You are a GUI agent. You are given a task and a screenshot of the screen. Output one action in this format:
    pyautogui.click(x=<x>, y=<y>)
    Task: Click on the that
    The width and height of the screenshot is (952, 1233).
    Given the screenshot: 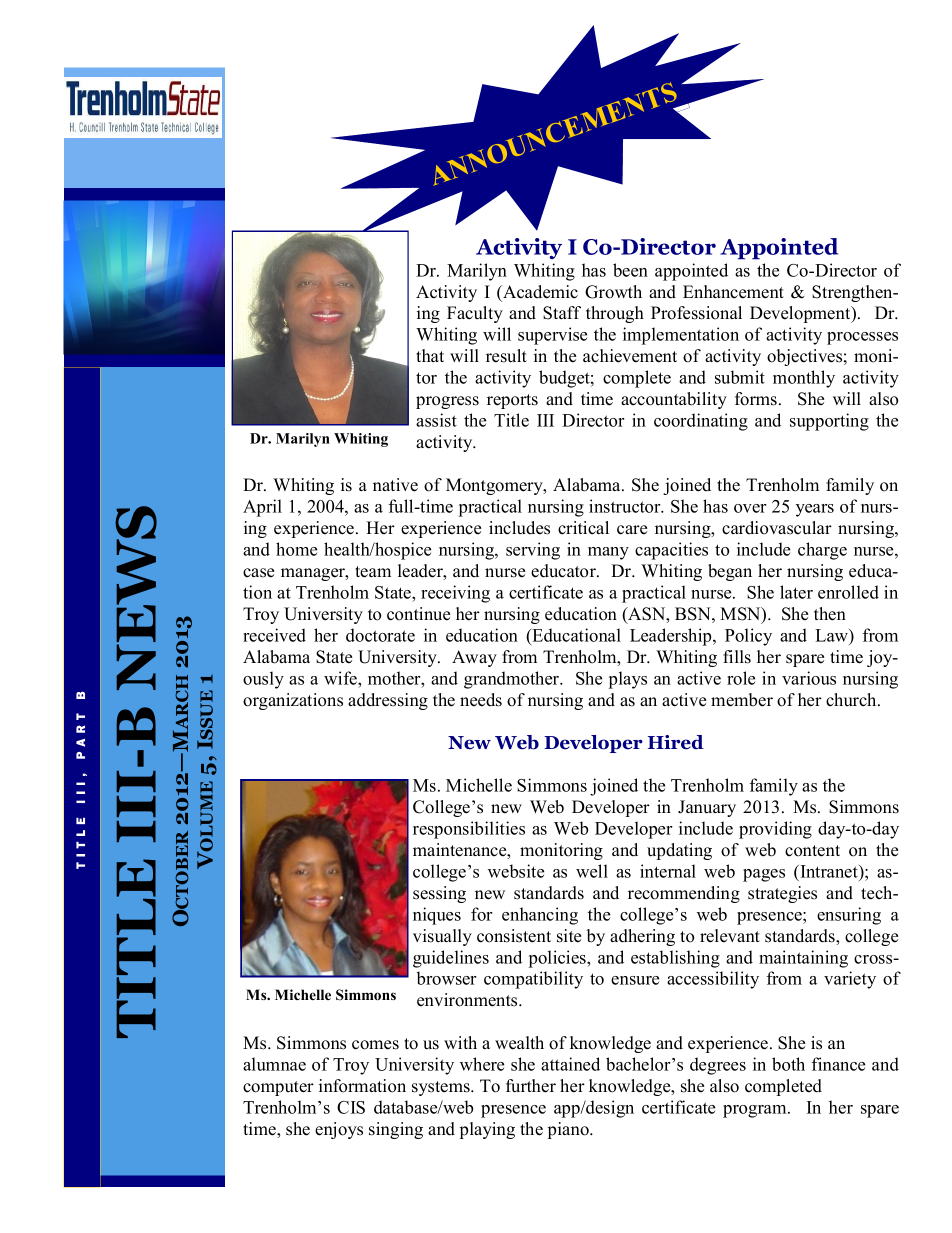 What is the action you would take?
    pyautogui.click(x=430, y=355)
